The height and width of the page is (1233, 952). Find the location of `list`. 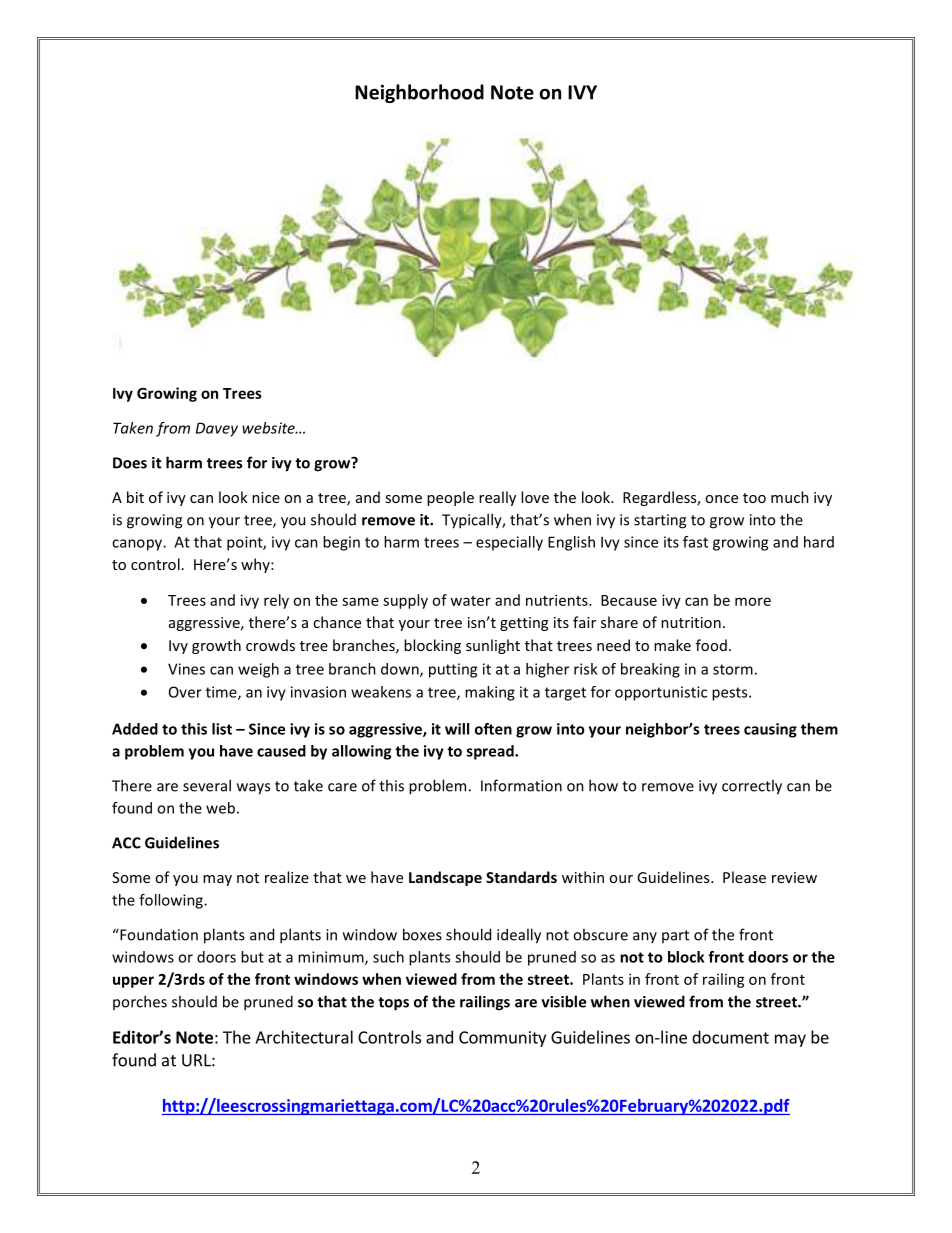

list is located at coordinates (222, 729).
